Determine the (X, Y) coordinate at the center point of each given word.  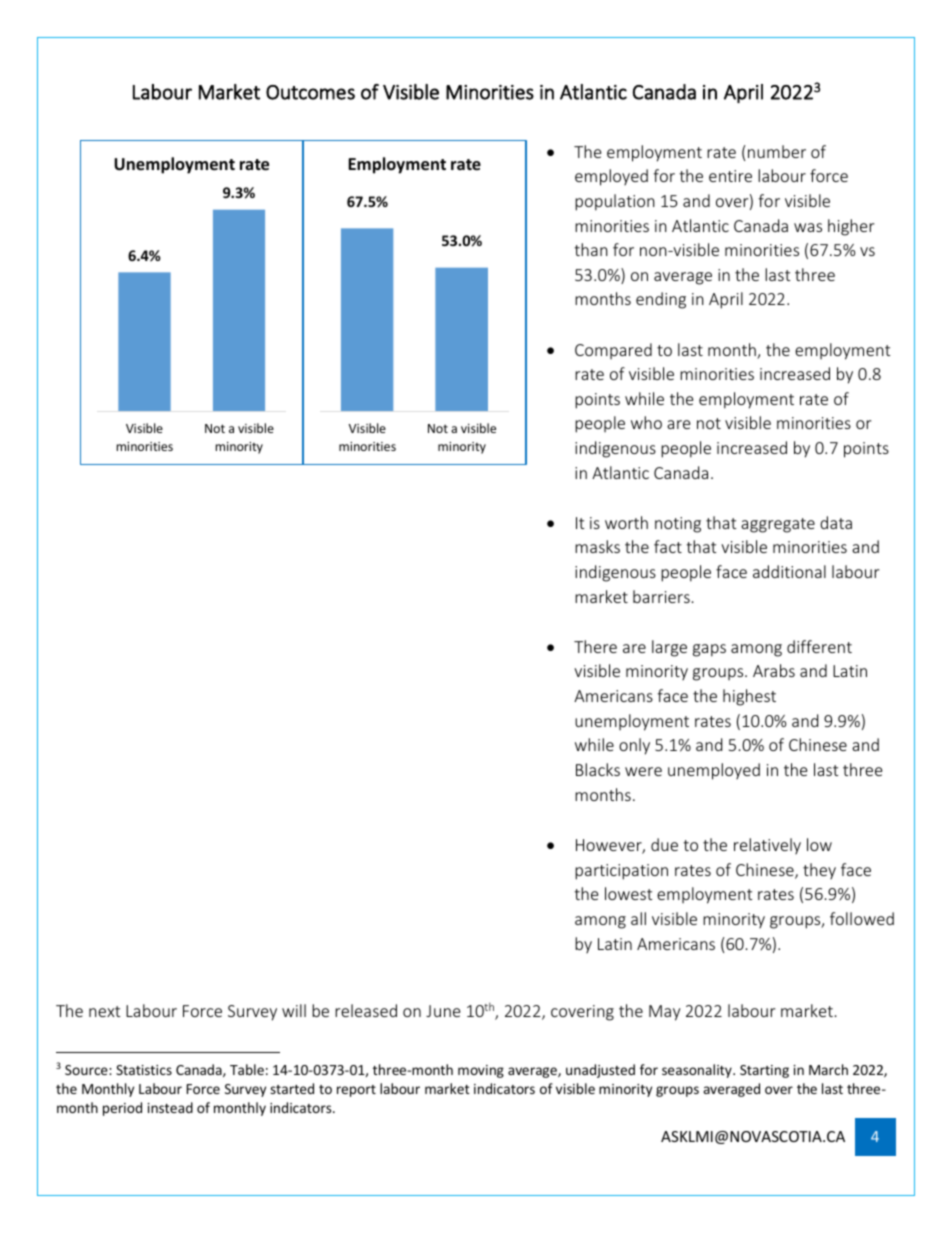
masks (597, 546)
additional (789, 571)
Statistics (144, 1070)
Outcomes (310, 92)
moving (481, 1071)
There (595, 646)
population (615, 202)
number (777, 151)
